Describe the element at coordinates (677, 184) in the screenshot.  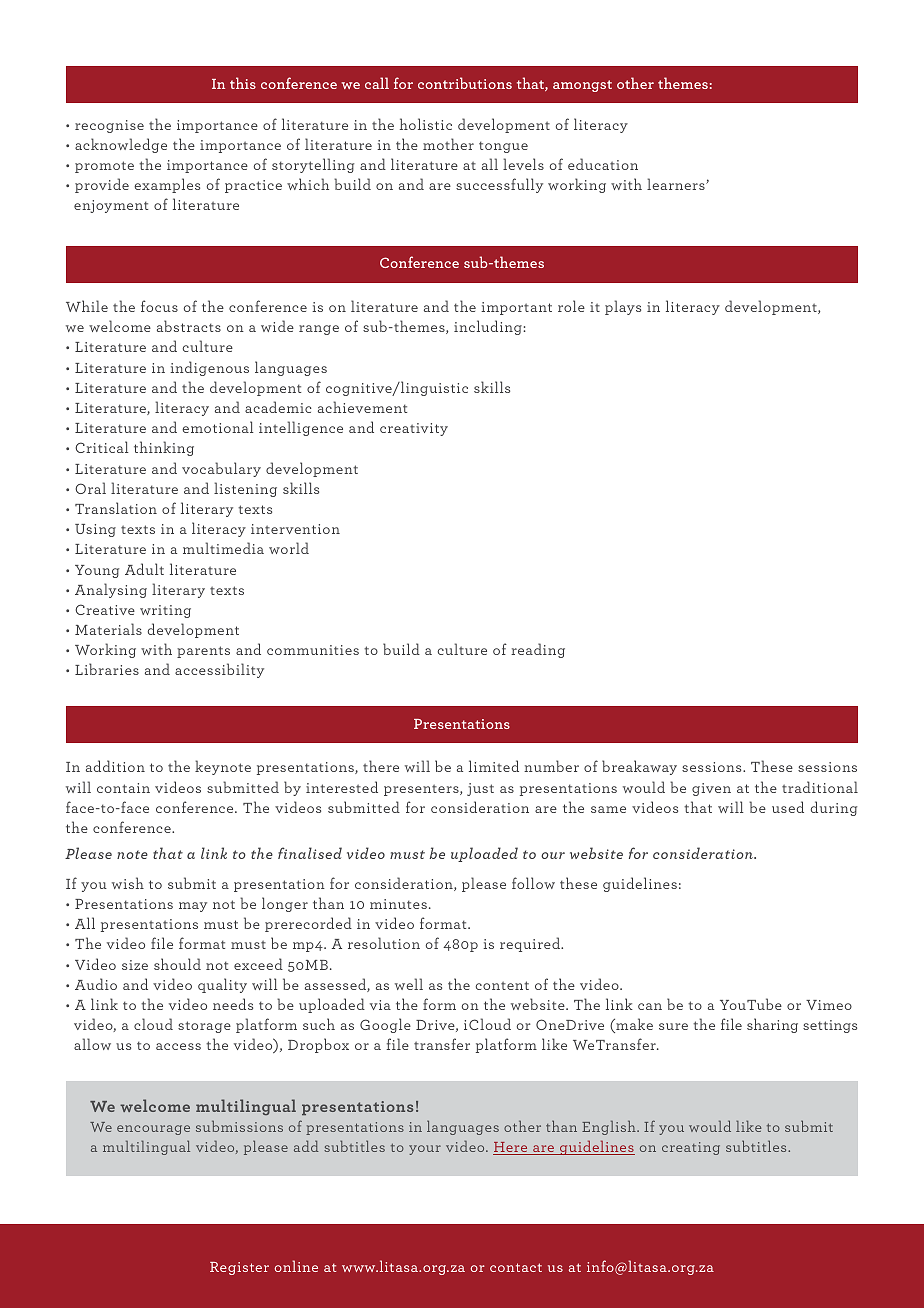
I see `learners` at that location.
